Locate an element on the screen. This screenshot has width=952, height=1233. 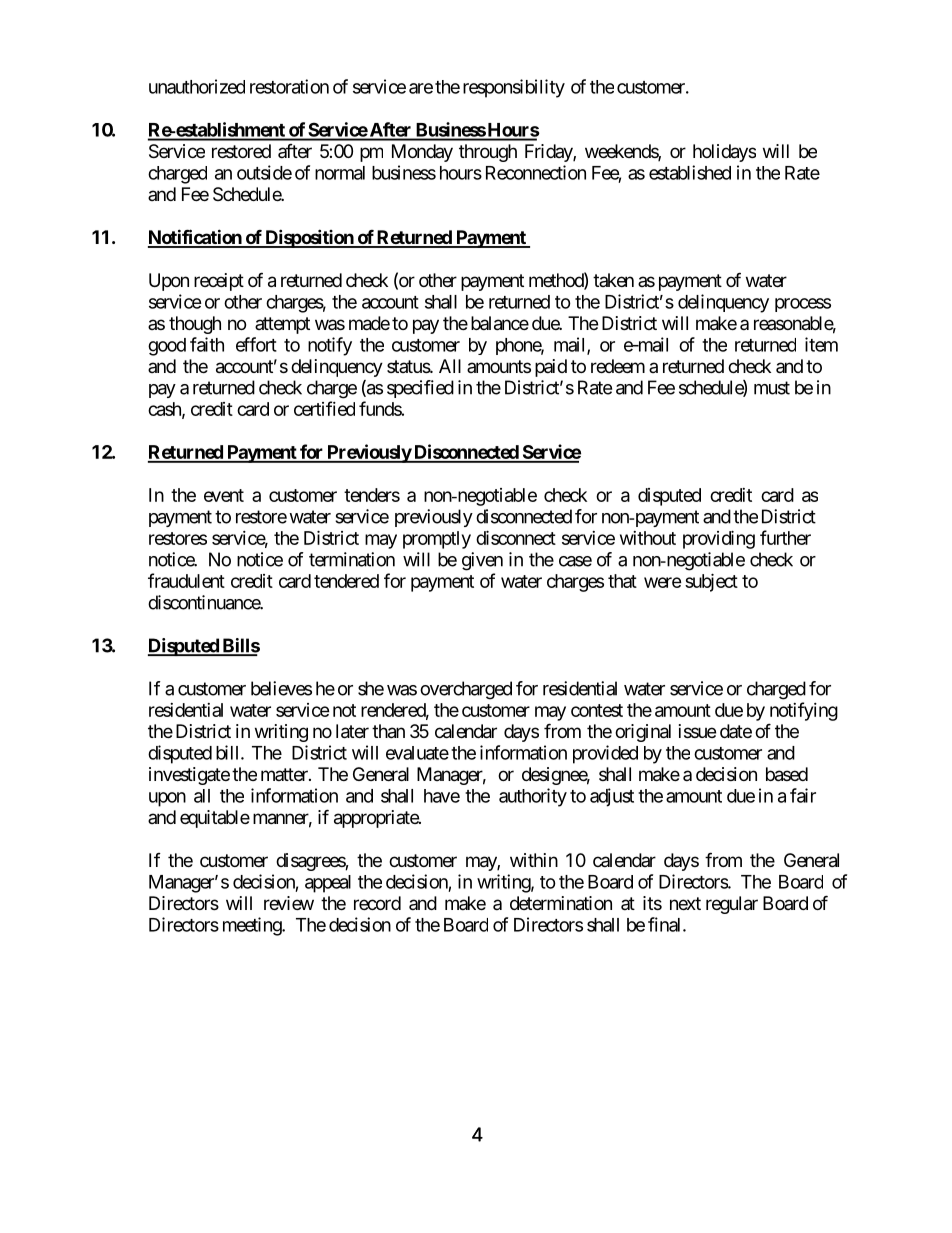
paid is located at coordinates (551, 368).
